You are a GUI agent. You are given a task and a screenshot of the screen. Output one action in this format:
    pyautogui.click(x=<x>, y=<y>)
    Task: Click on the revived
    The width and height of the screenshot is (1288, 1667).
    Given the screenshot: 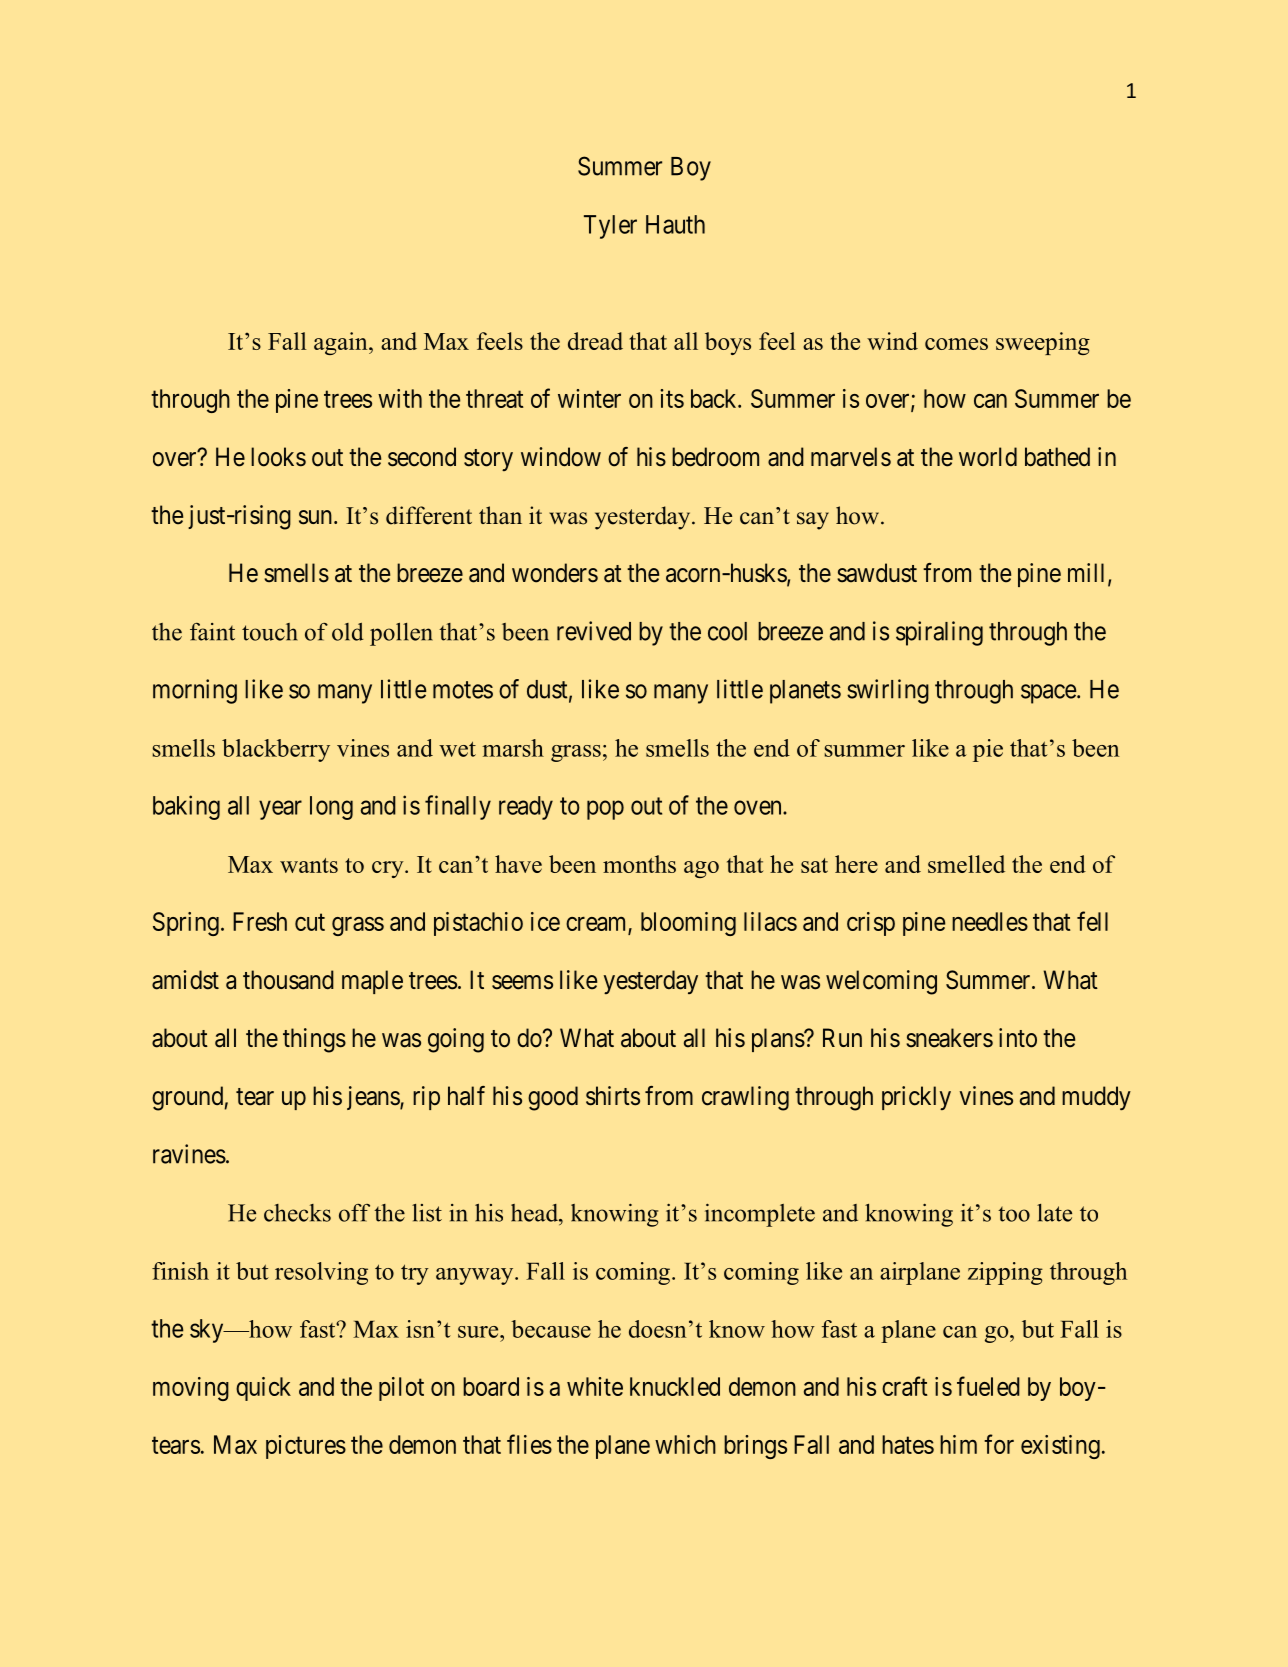 What is the action you would take?
    pyautogui.click(x=594, y=631)
